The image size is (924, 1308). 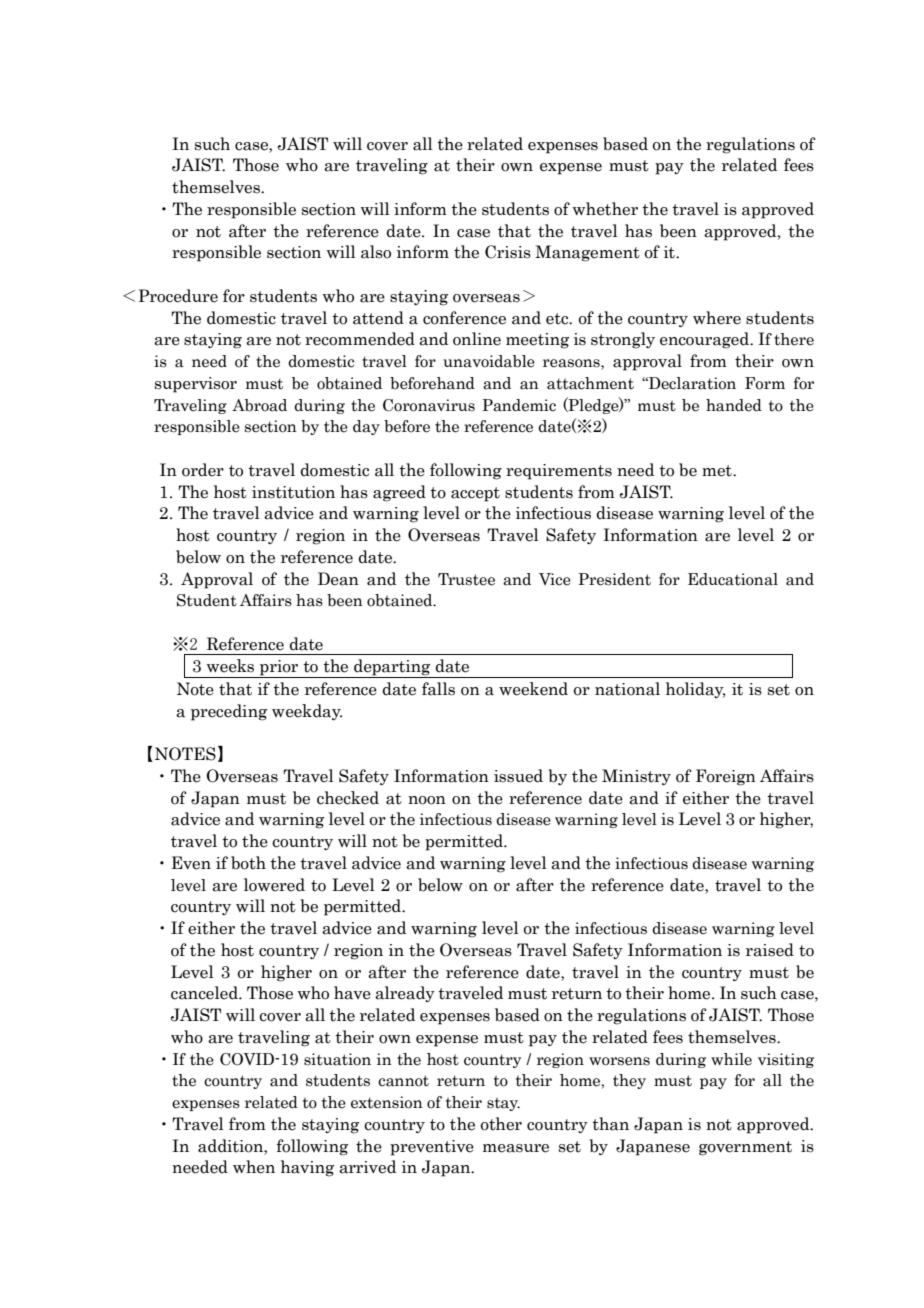 I want to click on Crisis, so click(x=508, y=252).
